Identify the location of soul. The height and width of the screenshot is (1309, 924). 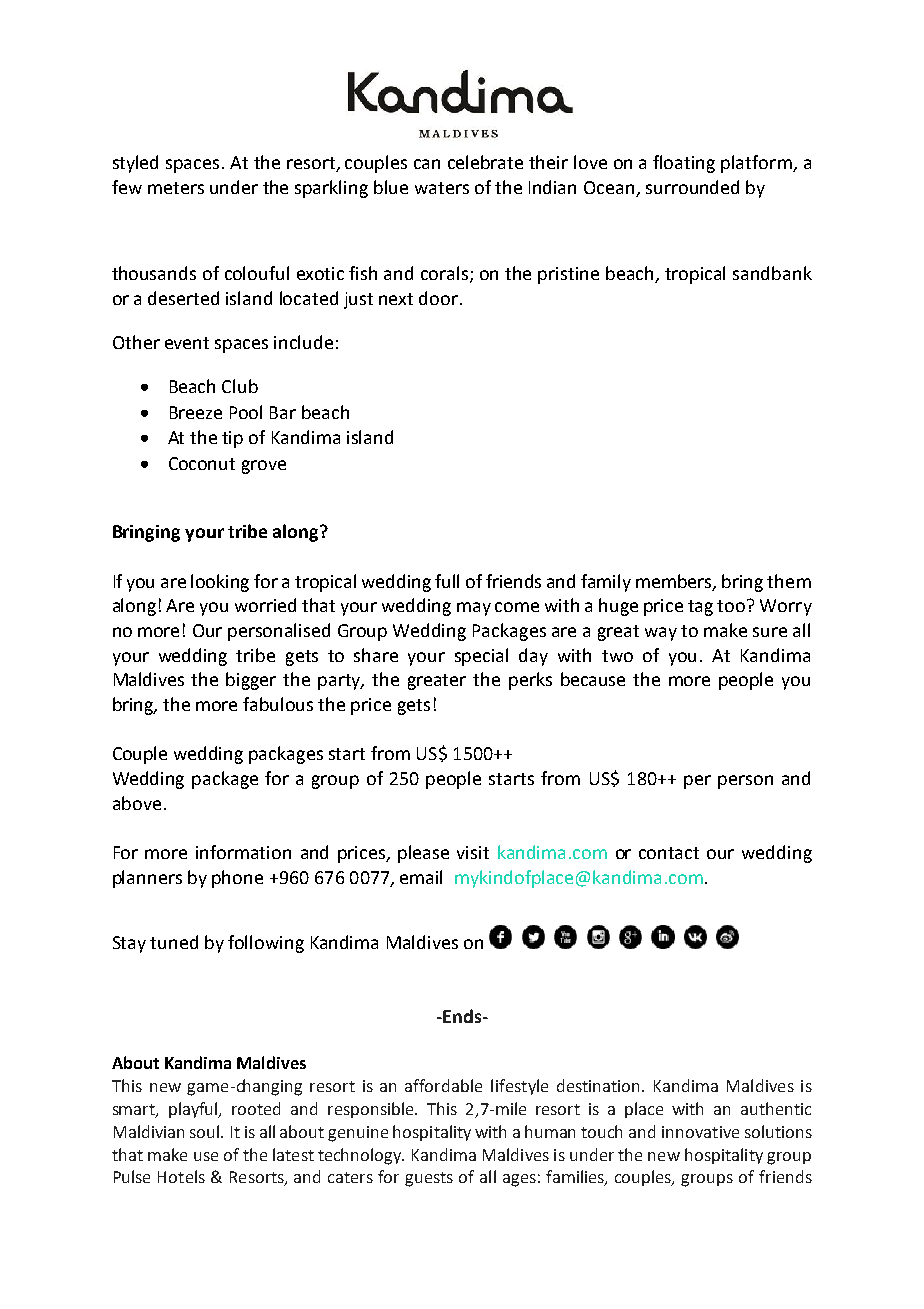
(206, 1131).
